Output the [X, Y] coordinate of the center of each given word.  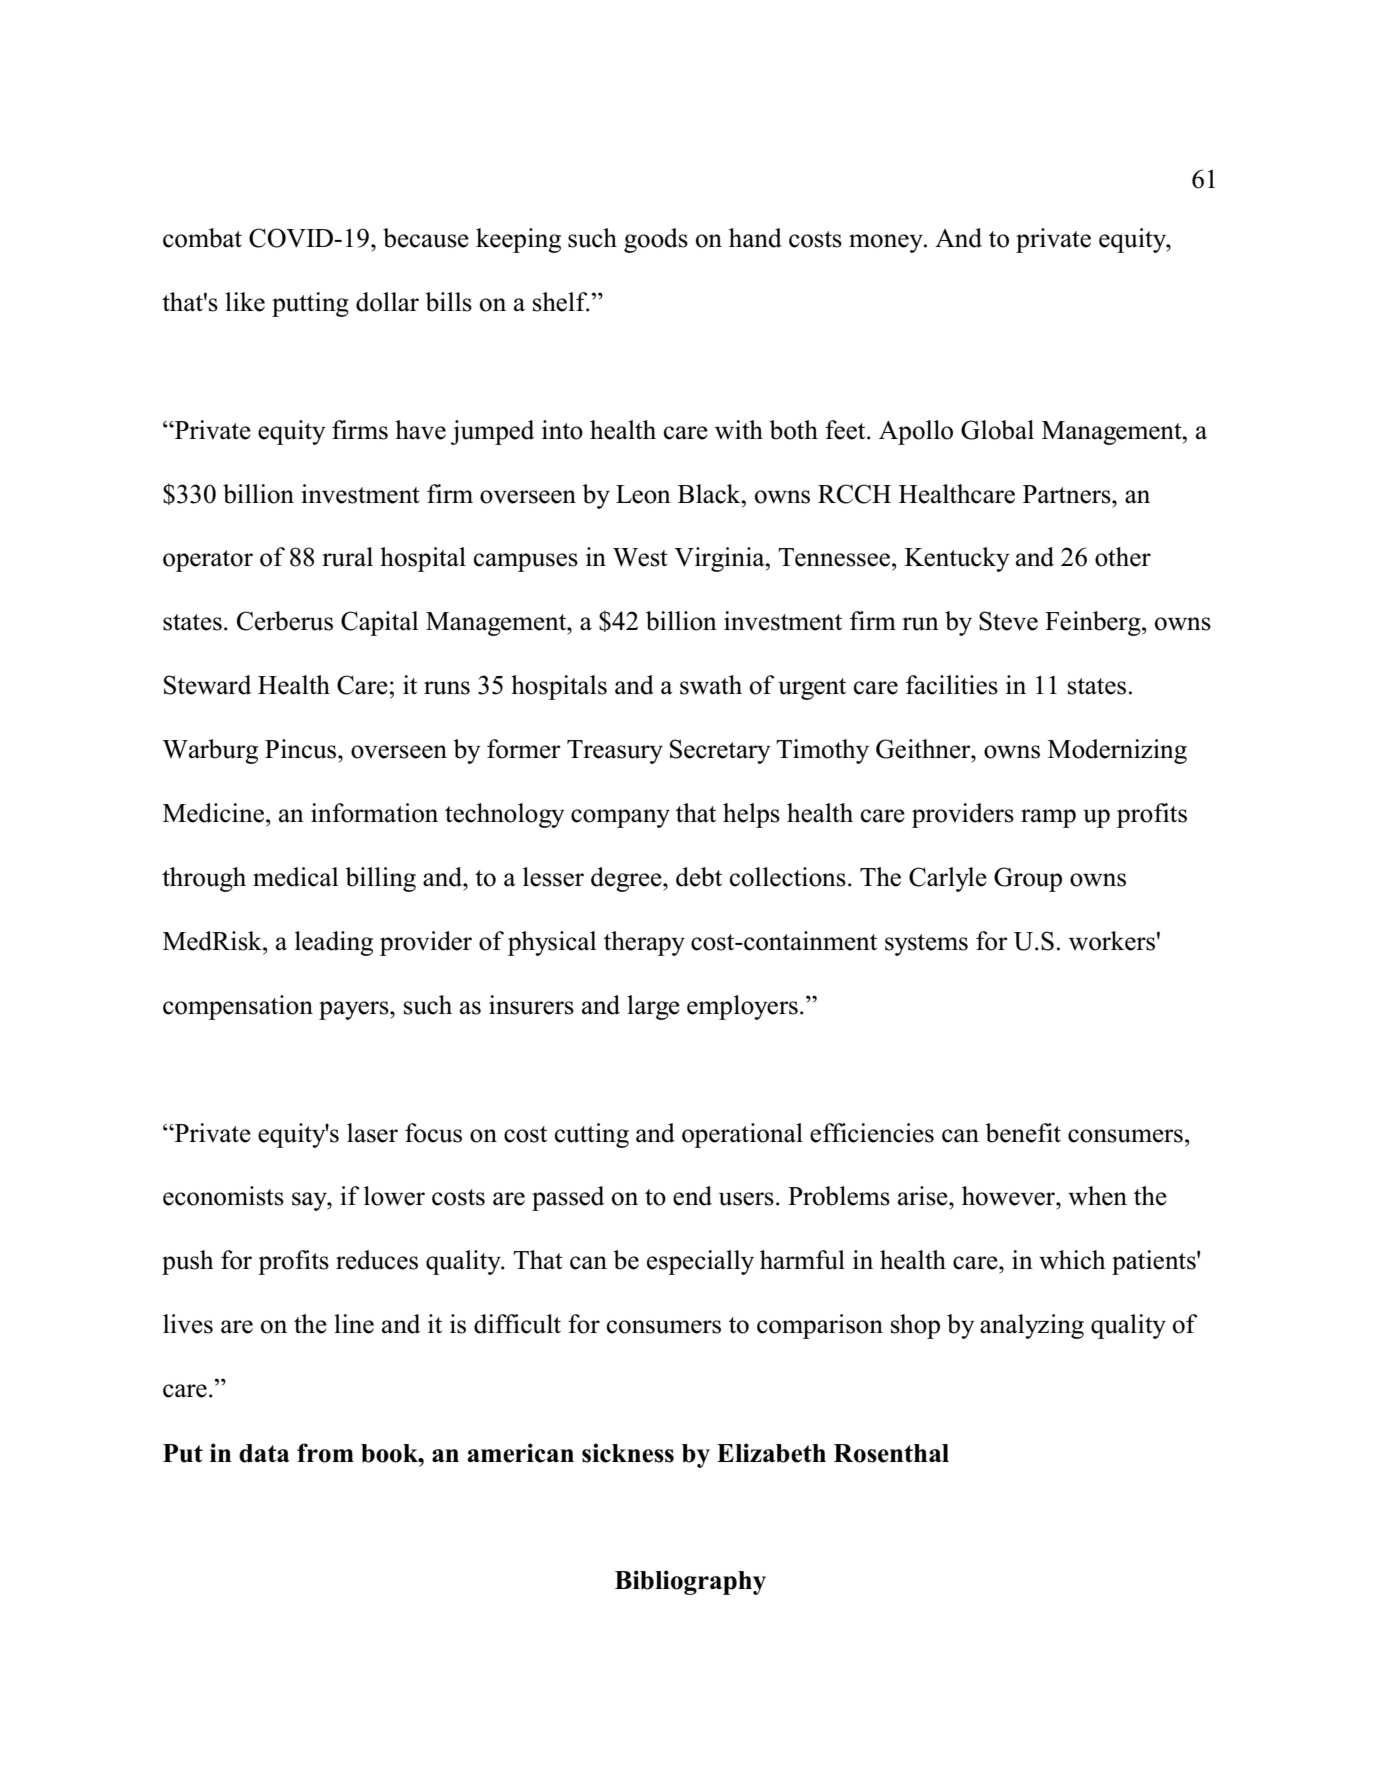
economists [223, 1196]
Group [1028, 879]
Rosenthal [891, 1453]
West [640, 557]
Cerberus [285, 621]
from [325, 1453]
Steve [1008, 621]
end [692, 1196]
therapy [644, 943]
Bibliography [690, 1582]
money [887, 243]
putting [310, 304]
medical [295, 877]
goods [656, 240]
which [1072, 1260]
